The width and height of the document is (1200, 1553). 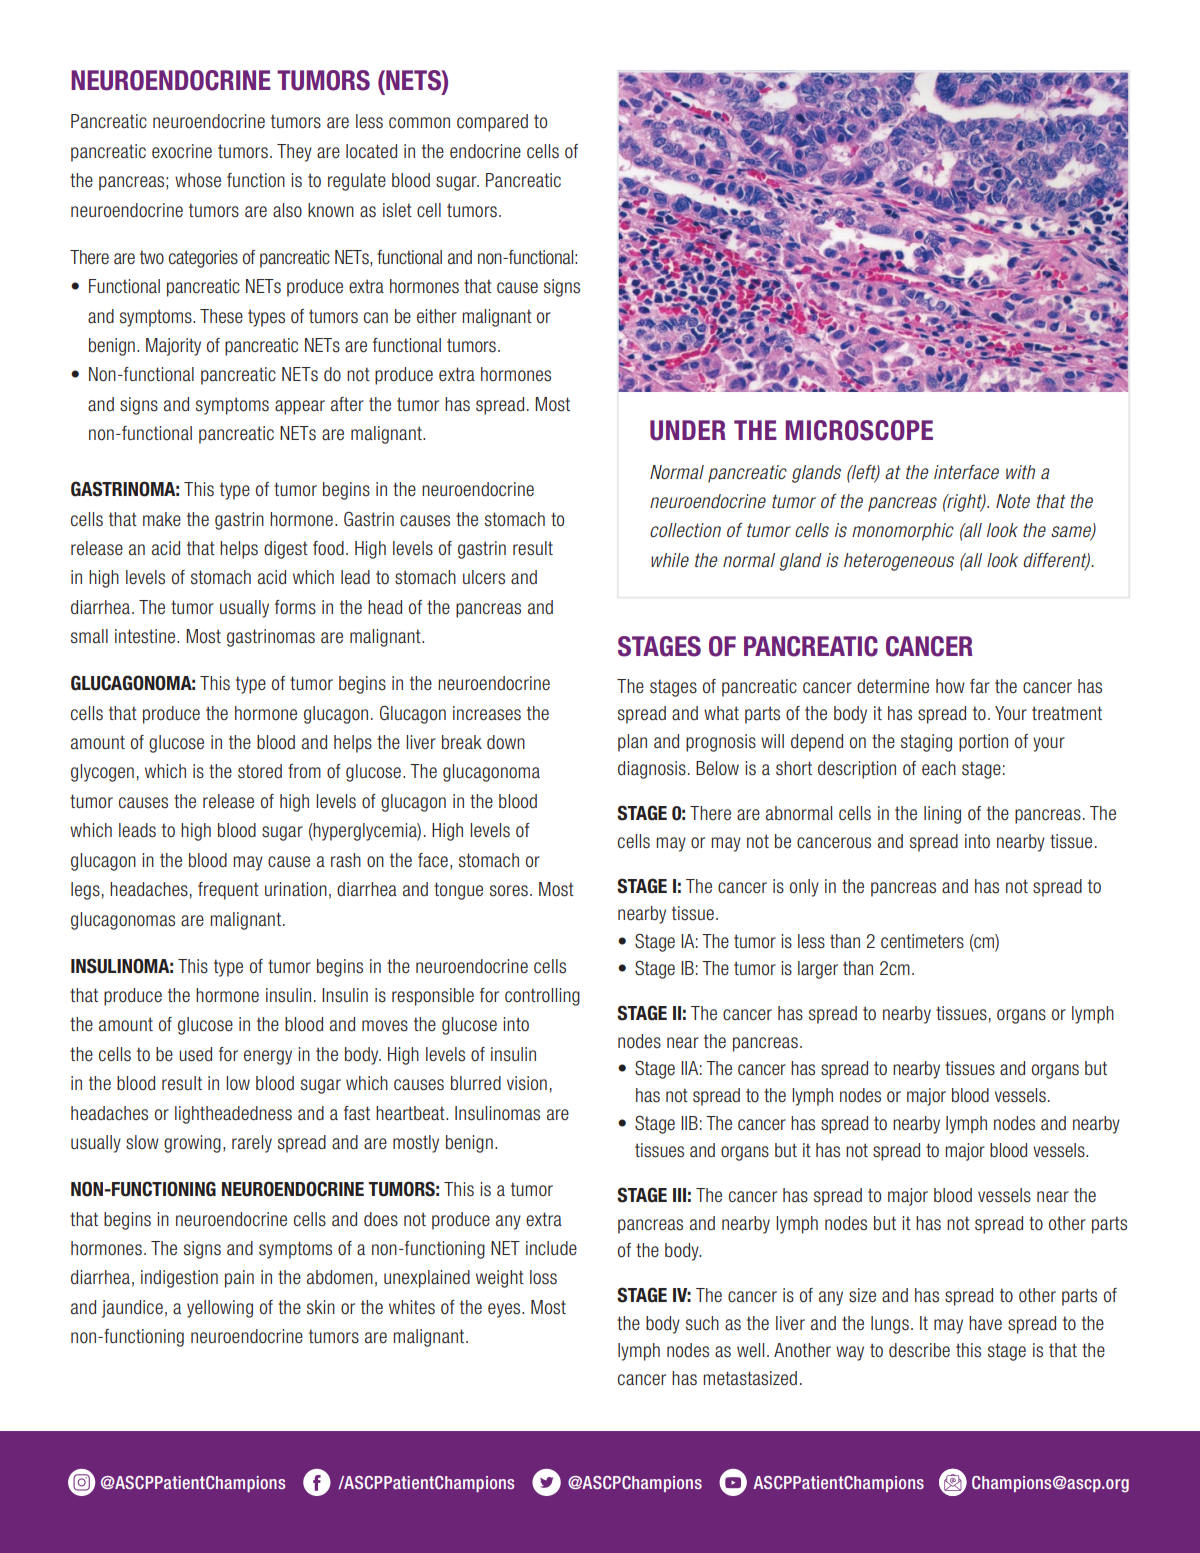 I want to click on while, so click(x=670, y=560).
